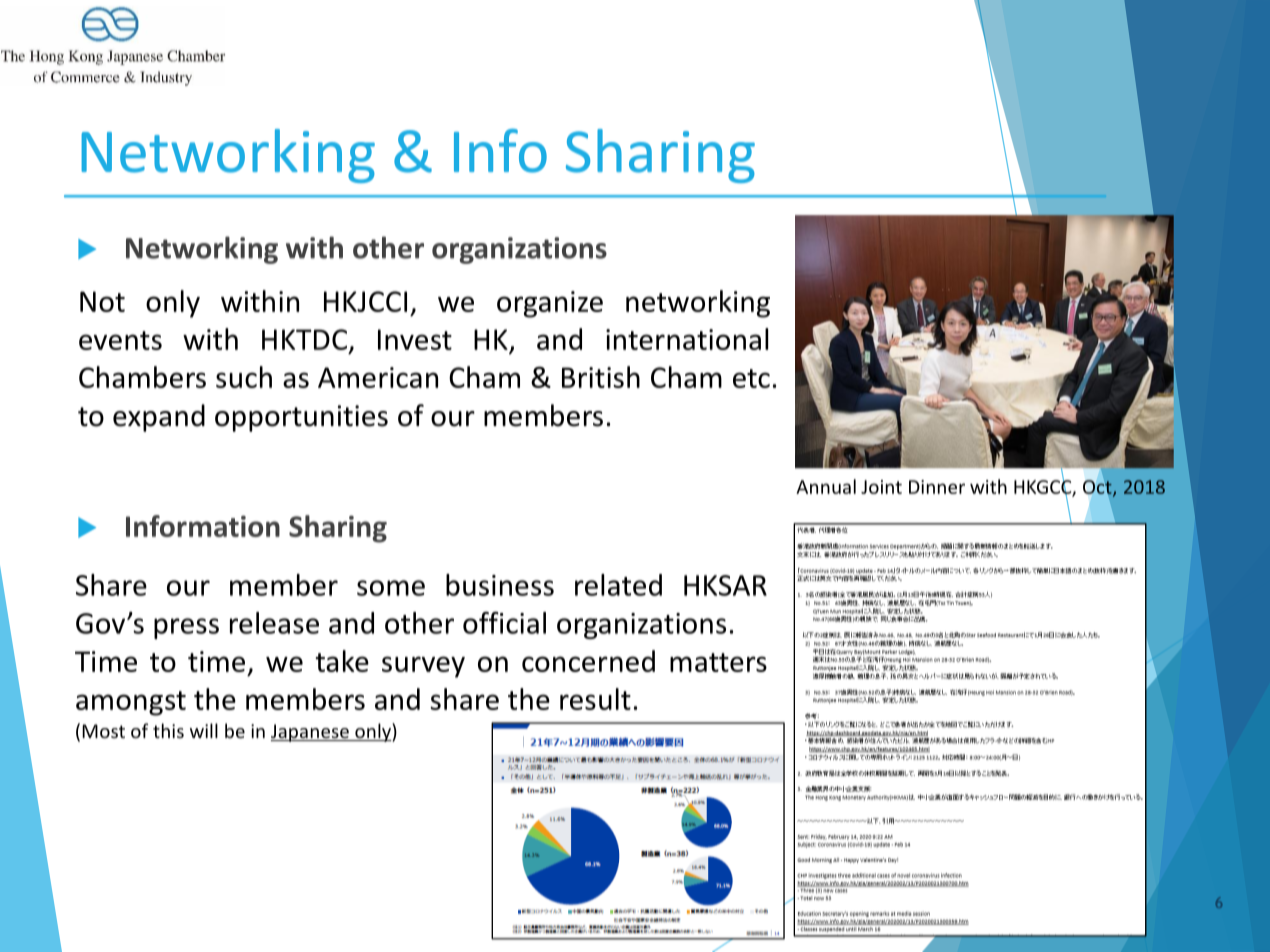  I want to click on international, so click(687, 339).
